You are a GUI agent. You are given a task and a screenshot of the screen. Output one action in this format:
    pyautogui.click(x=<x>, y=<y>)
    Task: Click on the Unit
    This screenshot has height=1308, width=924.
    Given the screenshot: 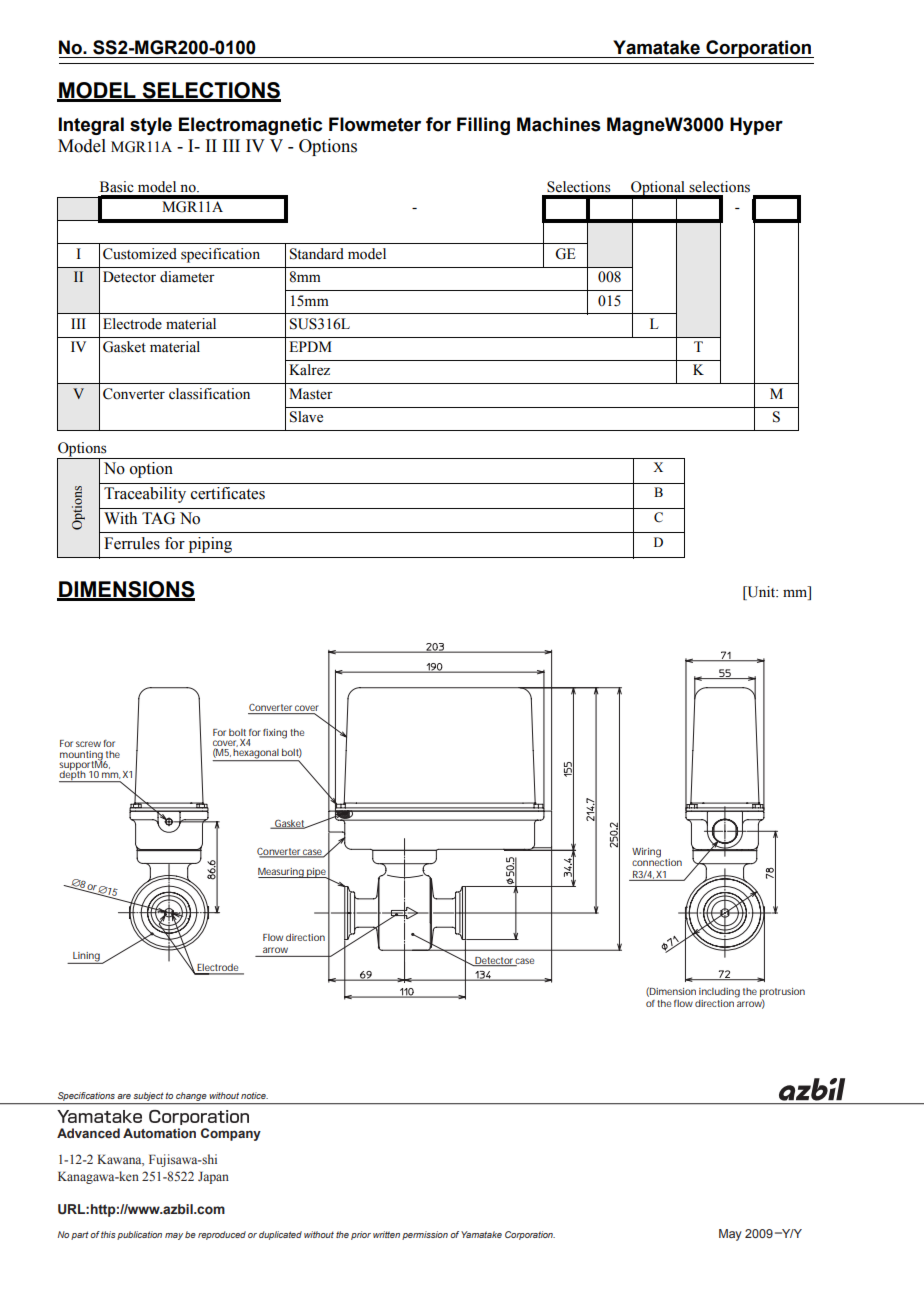 What is the action you would take?
    pyautogui.click(x=761, y=593)
